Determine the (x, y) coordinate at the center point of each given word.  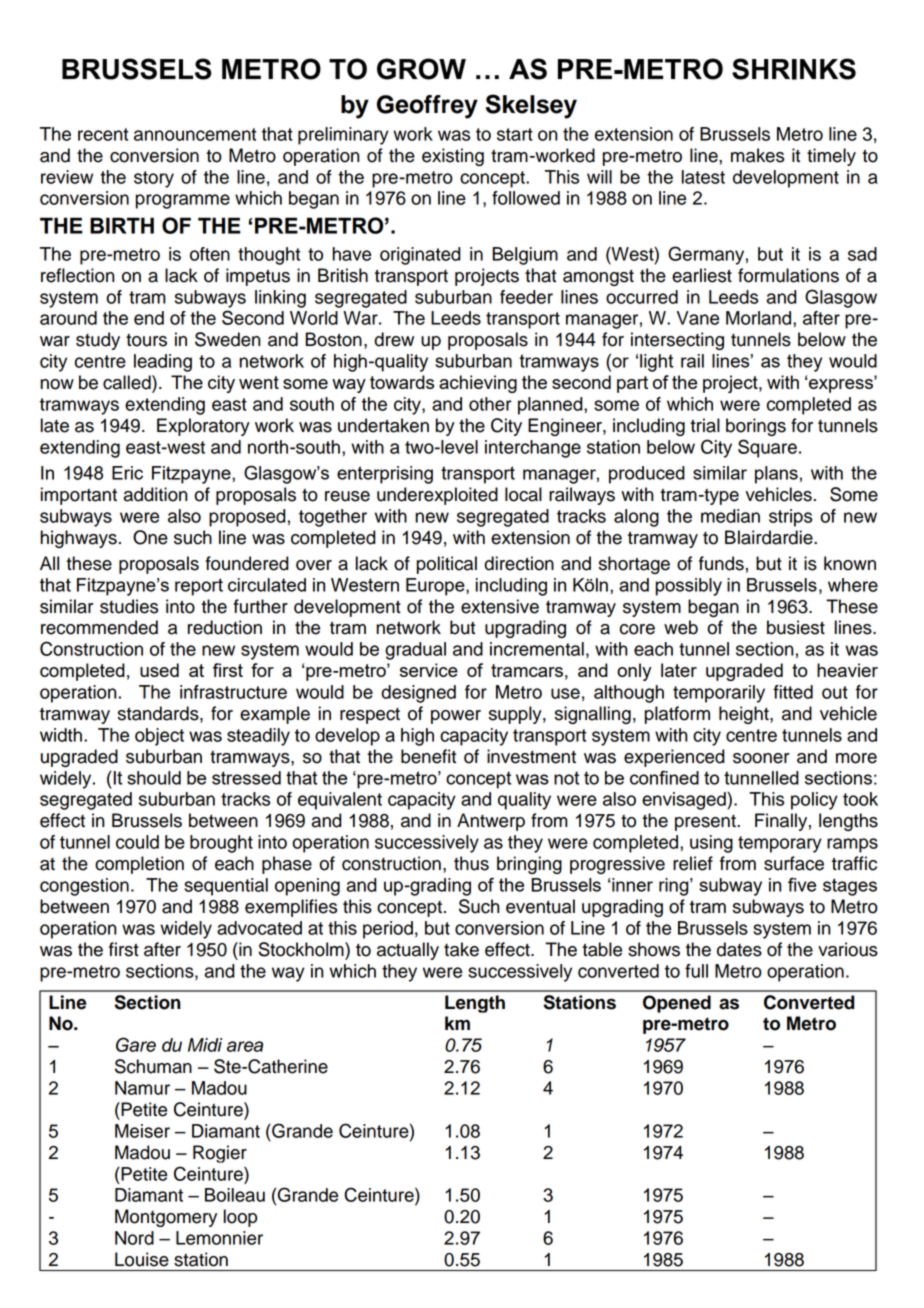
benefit (428, 756)
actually (408, 951)
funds (721, 563)
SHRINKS (794, 69)
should (154, 778)
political (447, 565)
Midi (205, 1045)
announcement (195, 134)
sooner (761, 758)
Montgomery (166, 1218)
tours (146, 340)
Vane (698, 318)
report (199, 587)
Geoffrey (427, 107)
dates (739, 949)
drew (394, 339)
